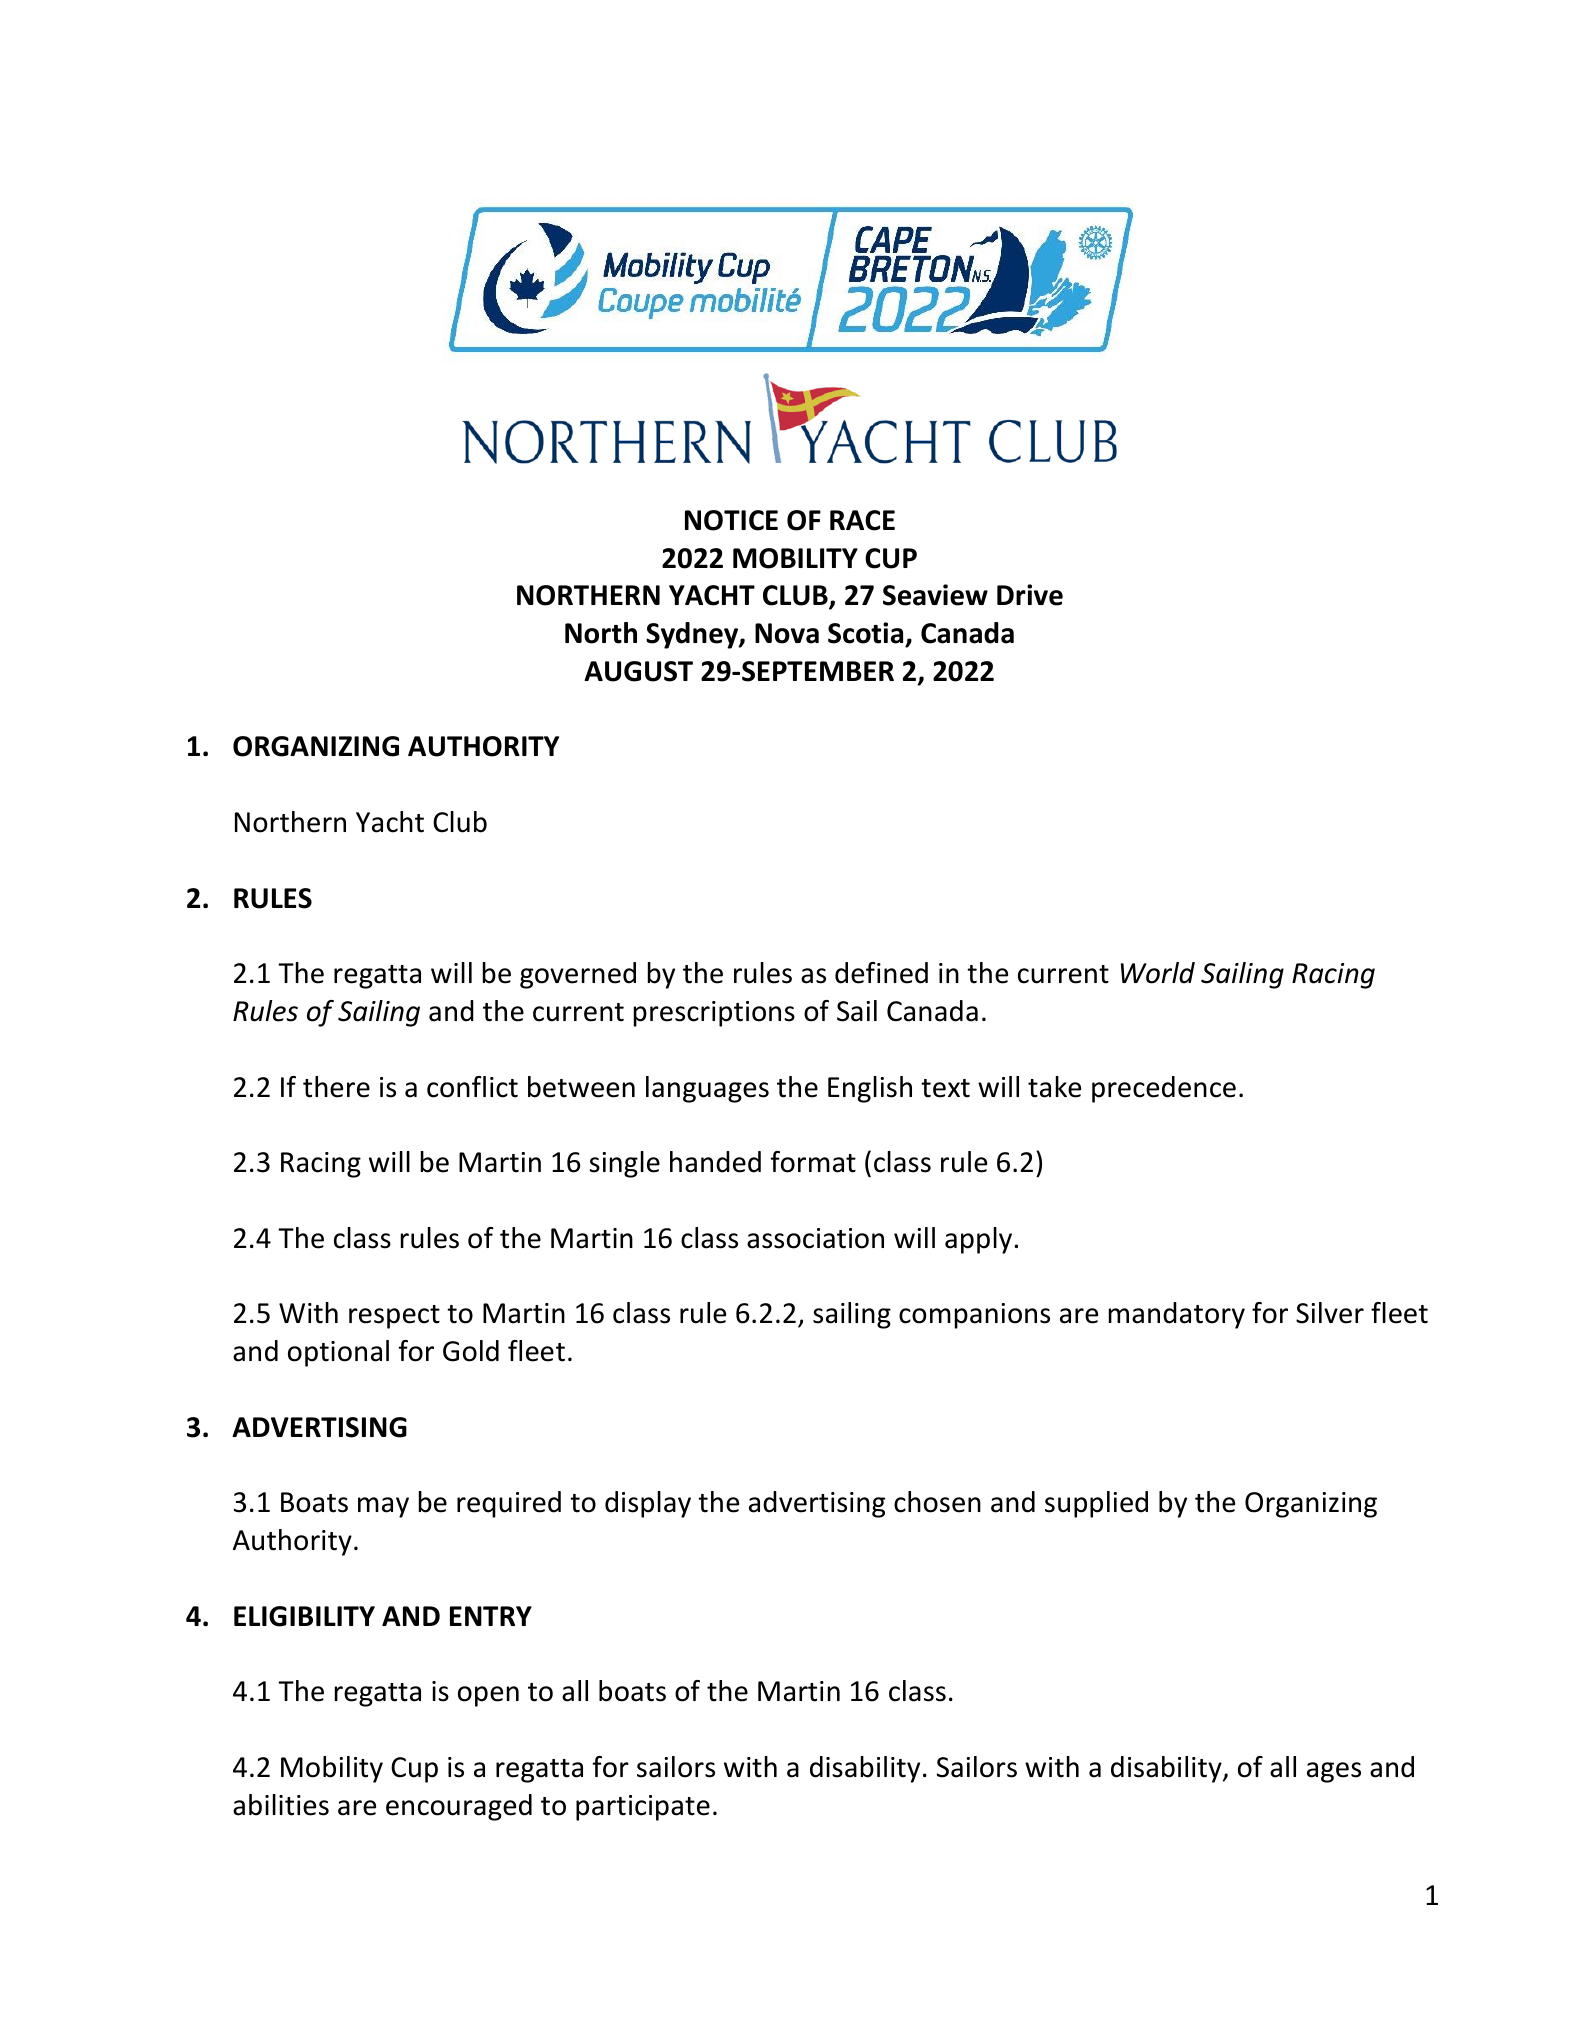 The width and height of the screenshot is (1579, 2043). Describe the element at coordinates (881, 973) in the screenshot. I see `defined` at that location.
